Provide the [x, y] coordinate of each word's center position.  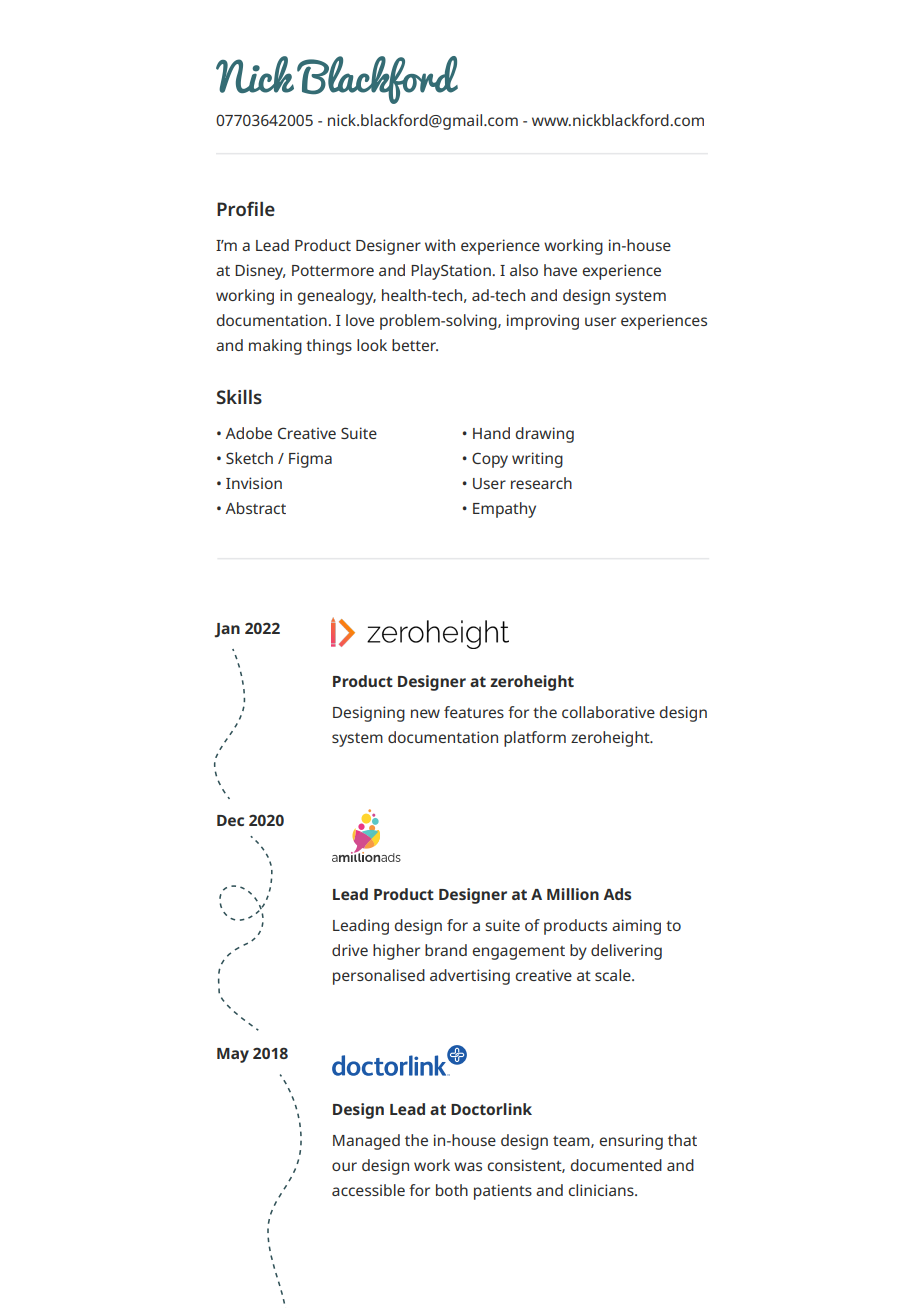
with [440, 245]
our [344, 1166]
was [468, 1166]
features [474, 712]
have [560, 270]
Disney [260, 272]
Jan [227, 630]
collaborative [608, 712]
